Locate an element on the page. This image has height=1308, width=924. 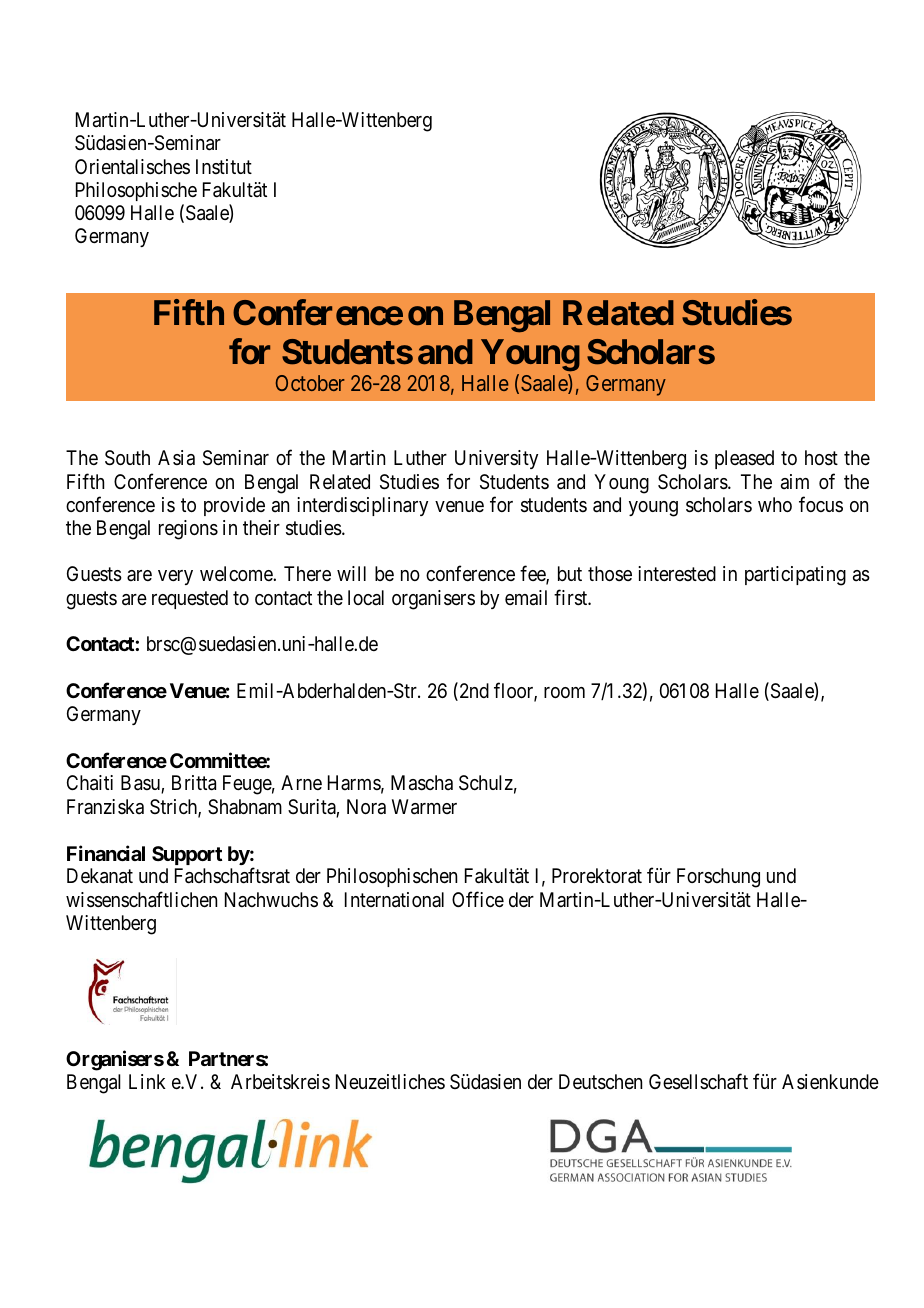
Link is located at coordinates (147, 1081).
